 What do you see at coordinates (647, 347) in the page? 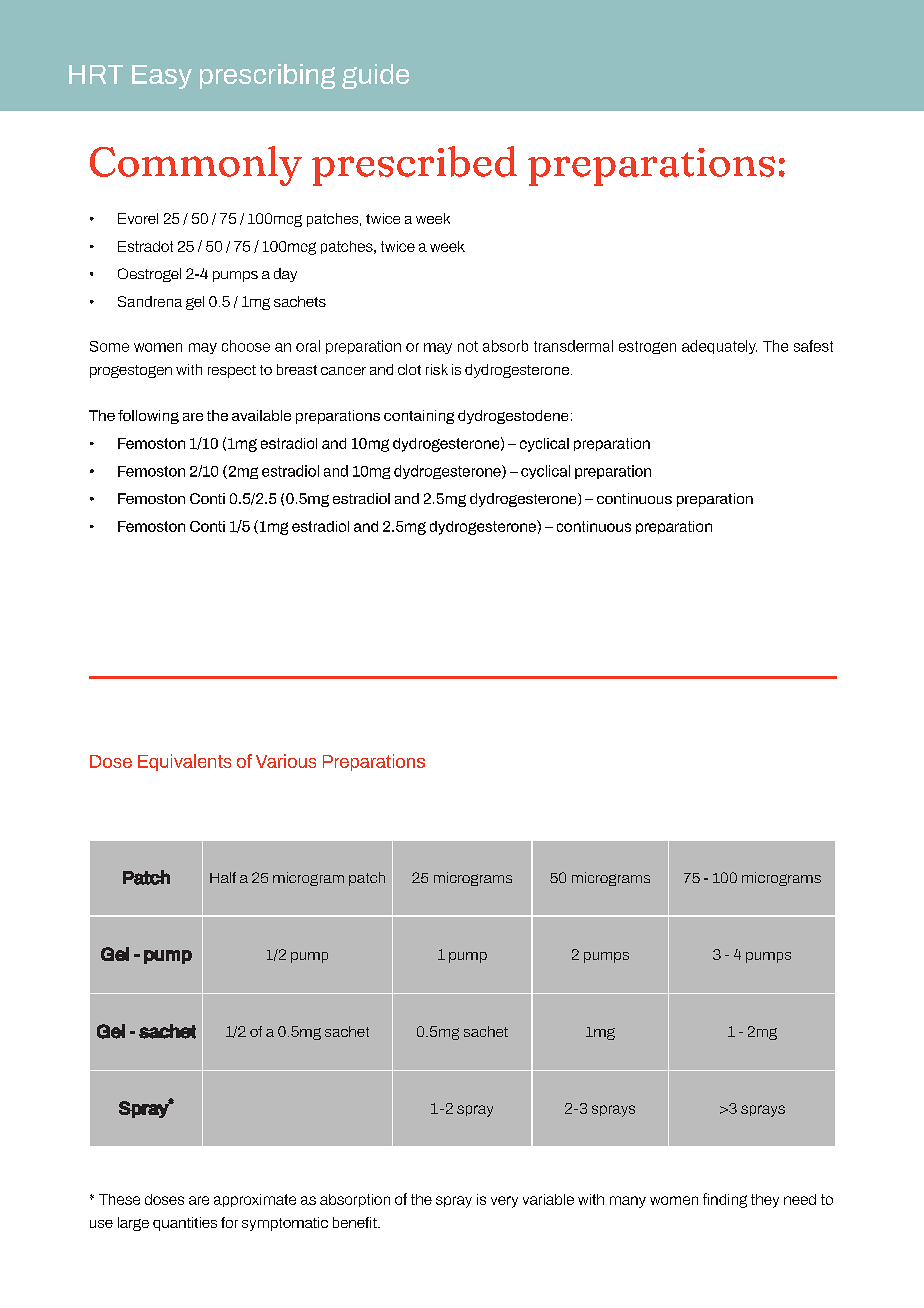
I see `estrogen` at bounding box center [647, 347].
